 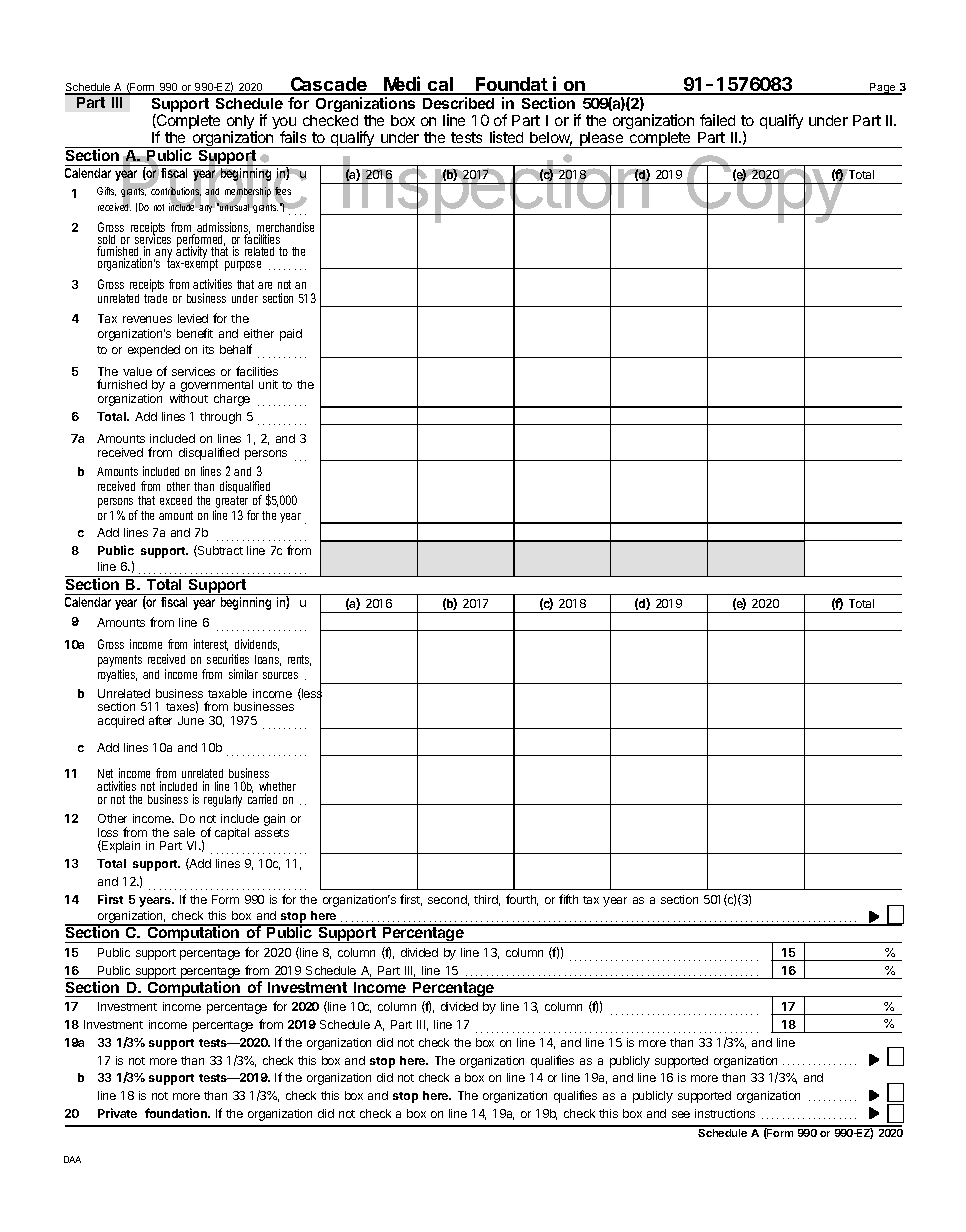 What do you see at coordinates (522, 900) in the image?
I see `fourth` at bounding box center [522, 900].
